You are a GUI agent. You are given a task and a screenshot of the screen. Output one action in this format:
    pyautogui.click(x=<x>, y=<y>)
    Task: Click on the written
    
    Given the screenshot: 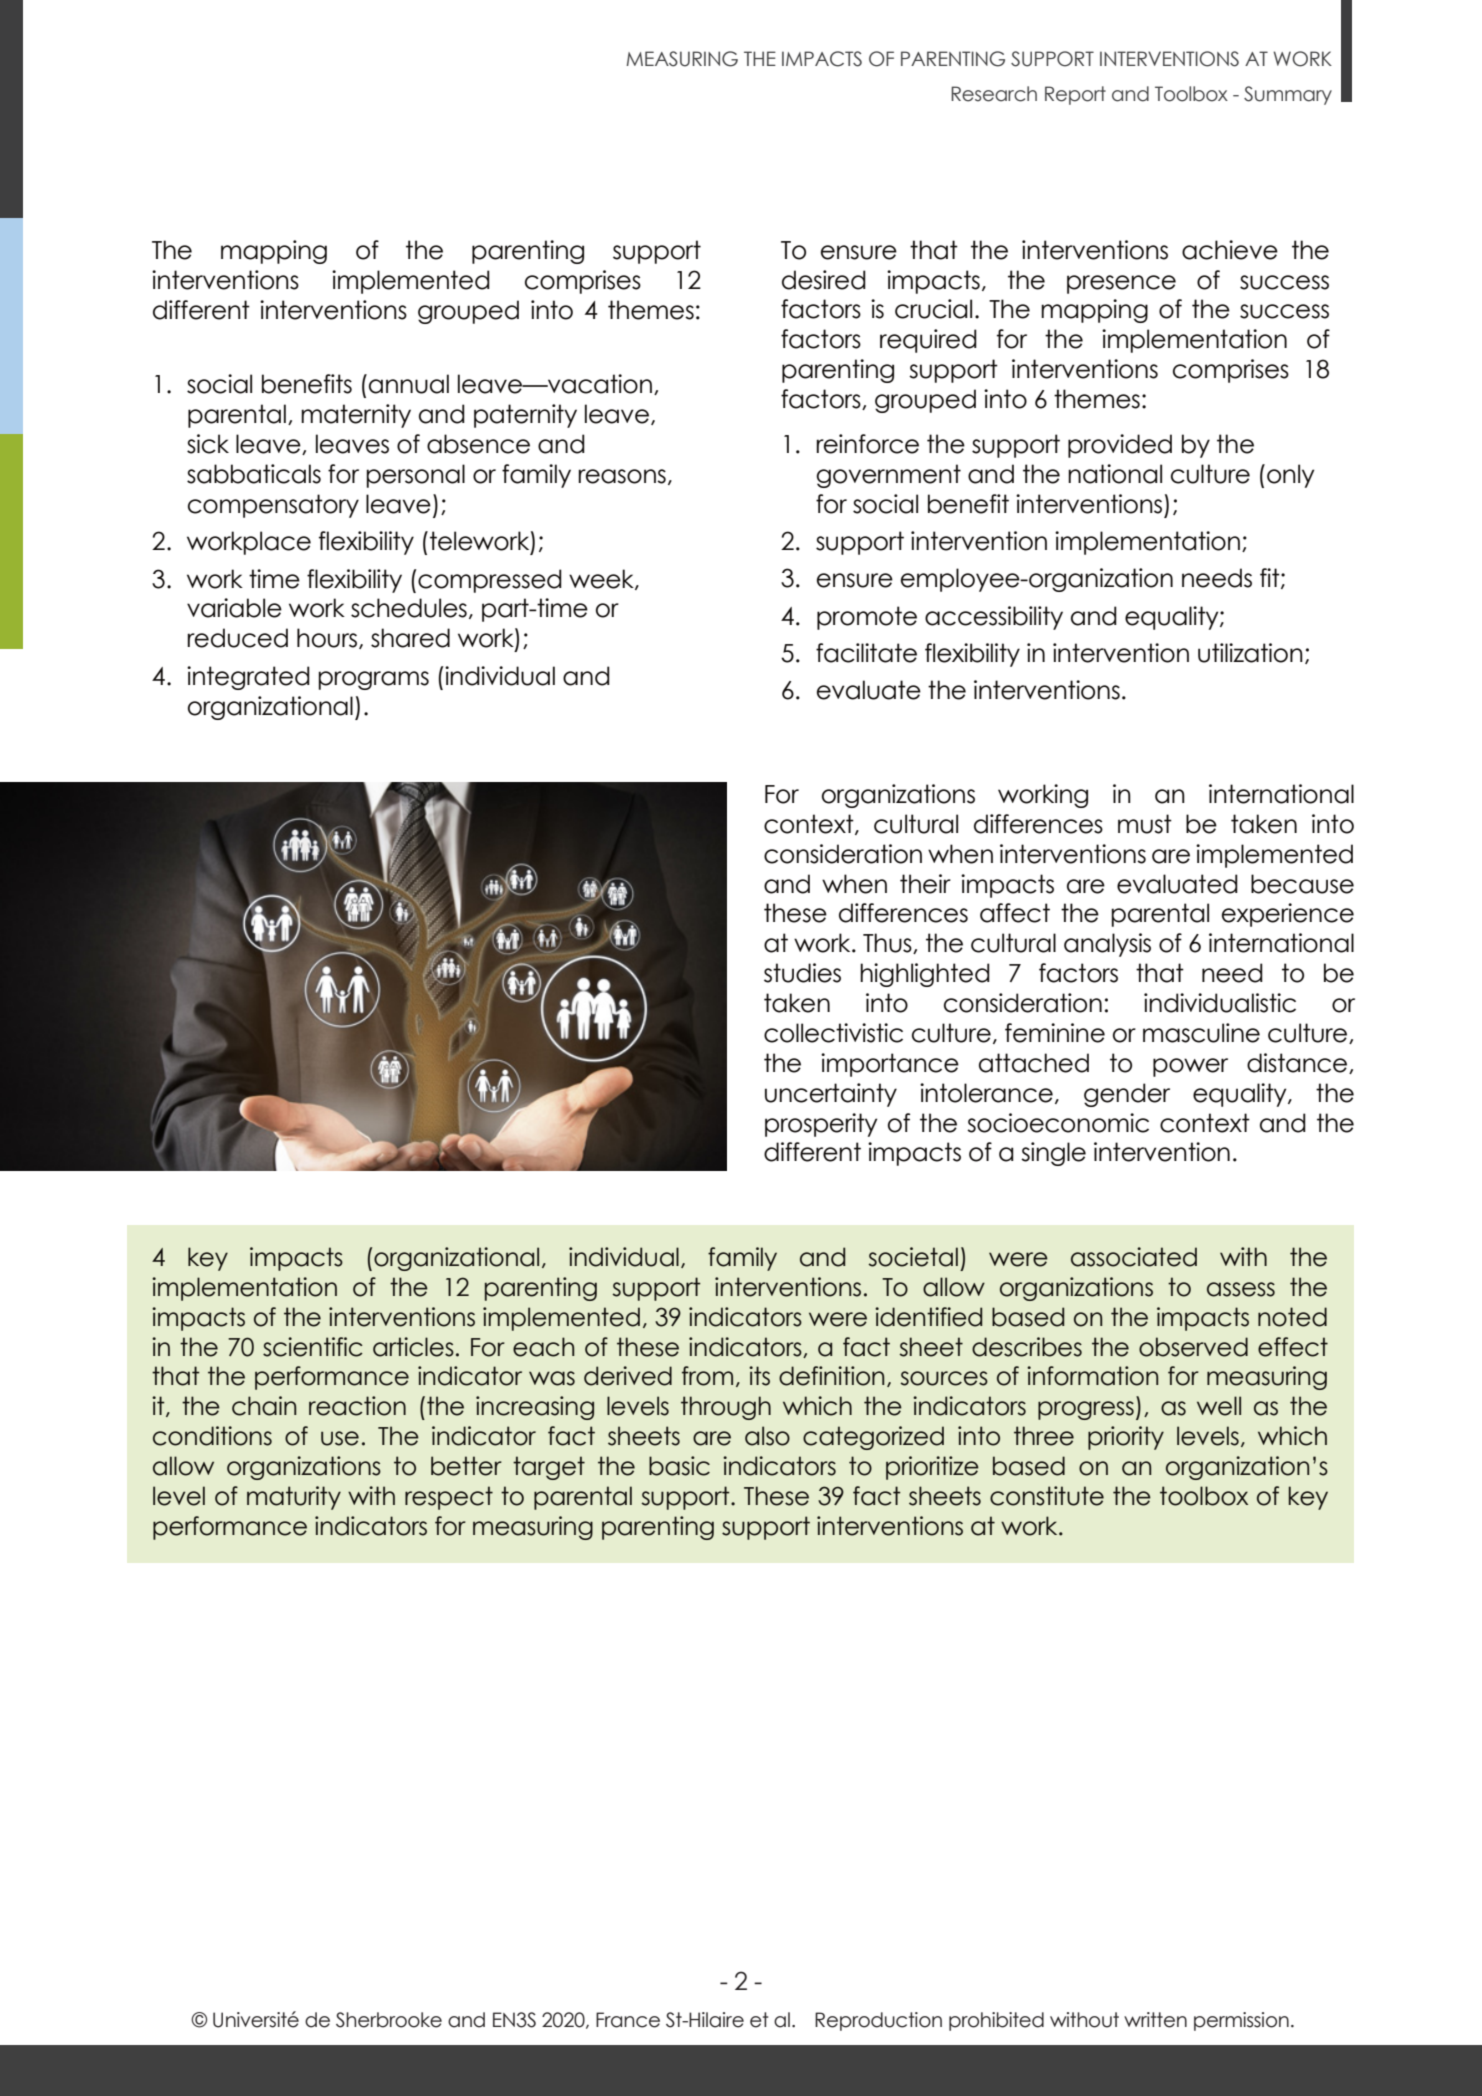 What is the action you would take?
    pyautogui.click(x=1155, y=2020)
